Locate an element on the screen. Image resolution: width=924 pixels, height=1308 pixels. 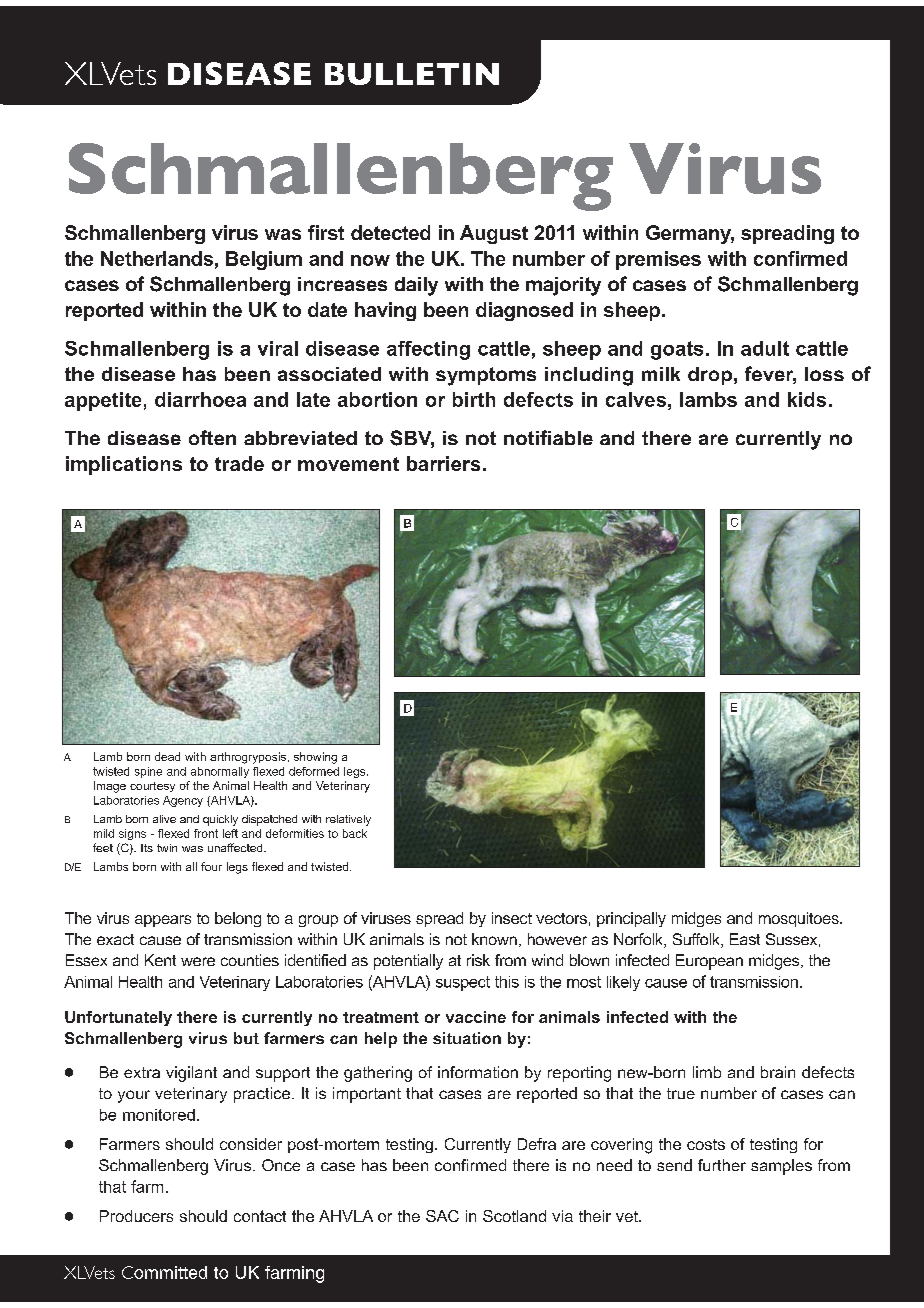
mosquitoes is located at coordinates (800, 919).
